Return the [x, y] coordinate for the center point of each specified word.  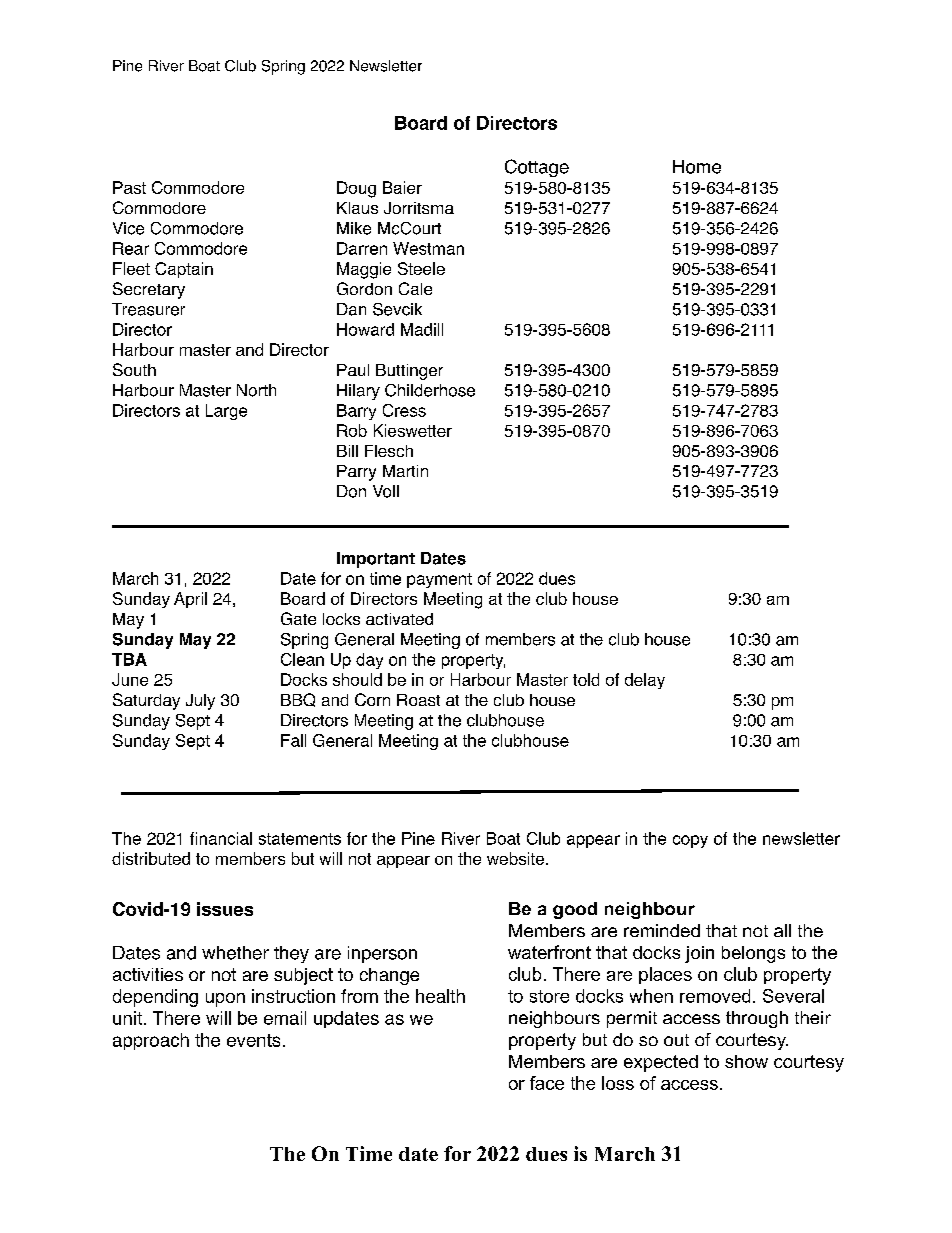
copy [690, 841]
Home [697, 167]
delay [645, 681]
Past [129, 187]
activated [399, 619]
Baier [402, 187]
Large [226, 412]
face [547, 1083]
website [517, 858]
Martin [405, 471]
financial [221, 838]
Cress [404, 410]
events [253, 1040]
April [190, 600]
